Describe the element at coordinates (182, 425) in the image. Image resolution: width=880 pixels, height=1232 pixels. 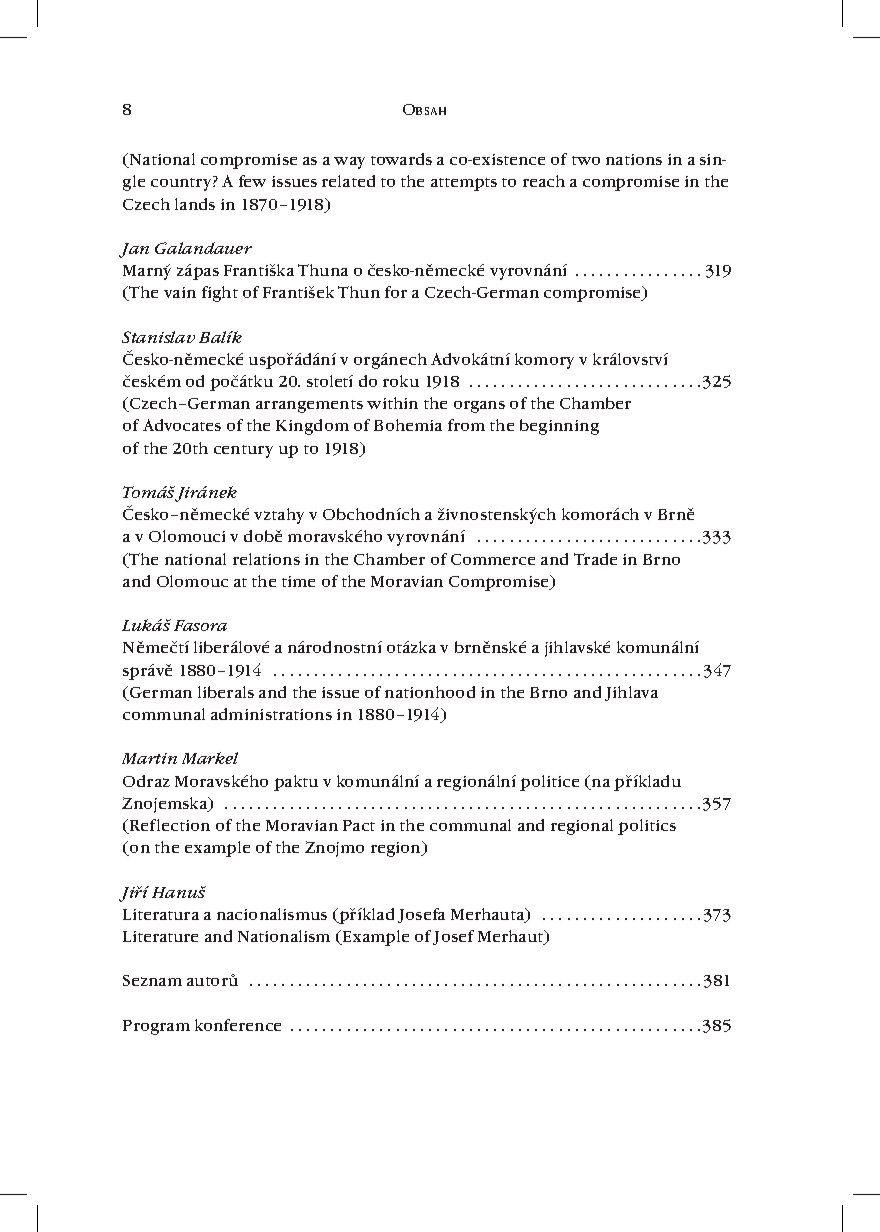
I see `Advocates` at that location.
